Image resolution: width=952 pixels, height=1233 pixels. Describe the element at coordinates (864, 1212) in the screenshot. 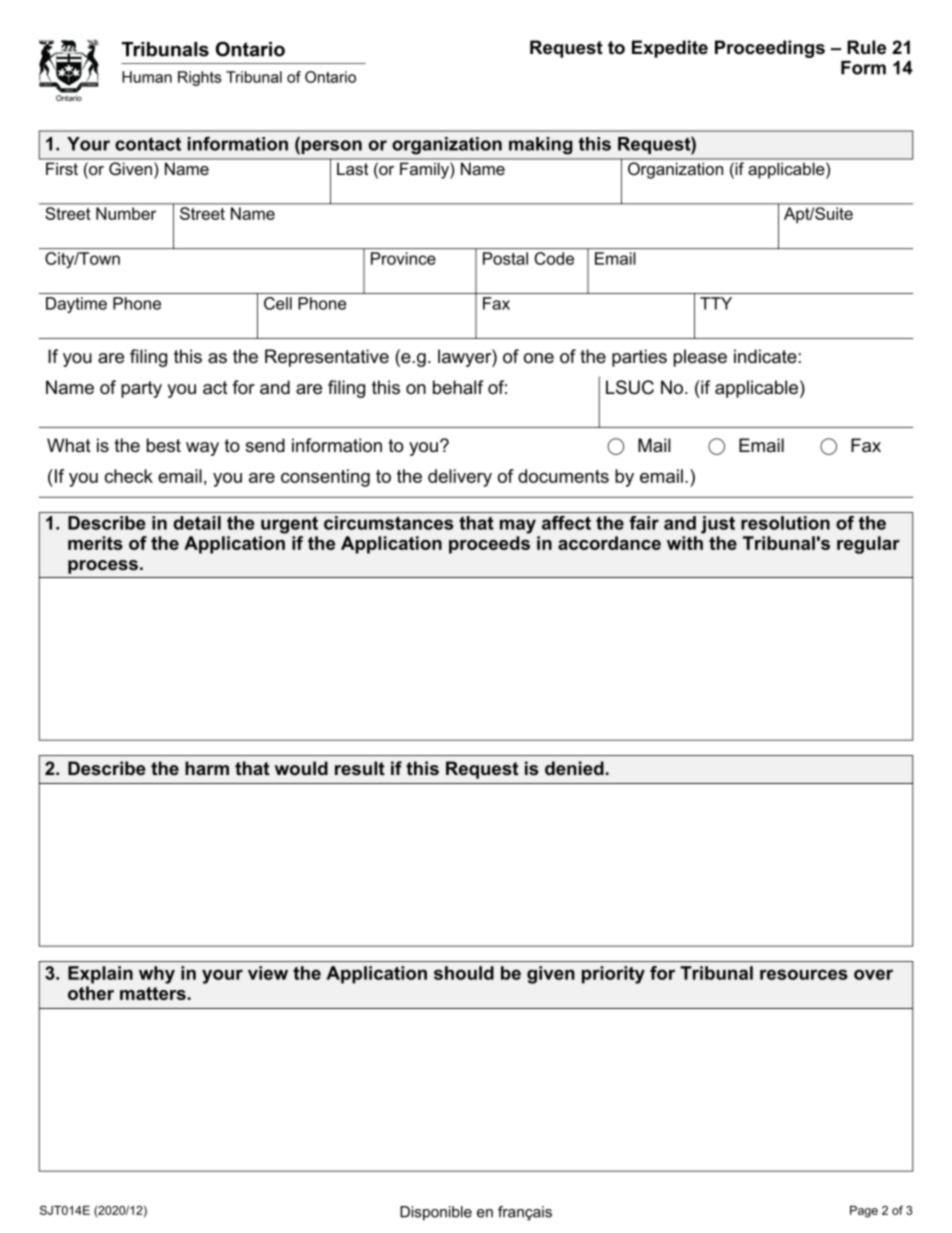

I see `Page` at that location.
